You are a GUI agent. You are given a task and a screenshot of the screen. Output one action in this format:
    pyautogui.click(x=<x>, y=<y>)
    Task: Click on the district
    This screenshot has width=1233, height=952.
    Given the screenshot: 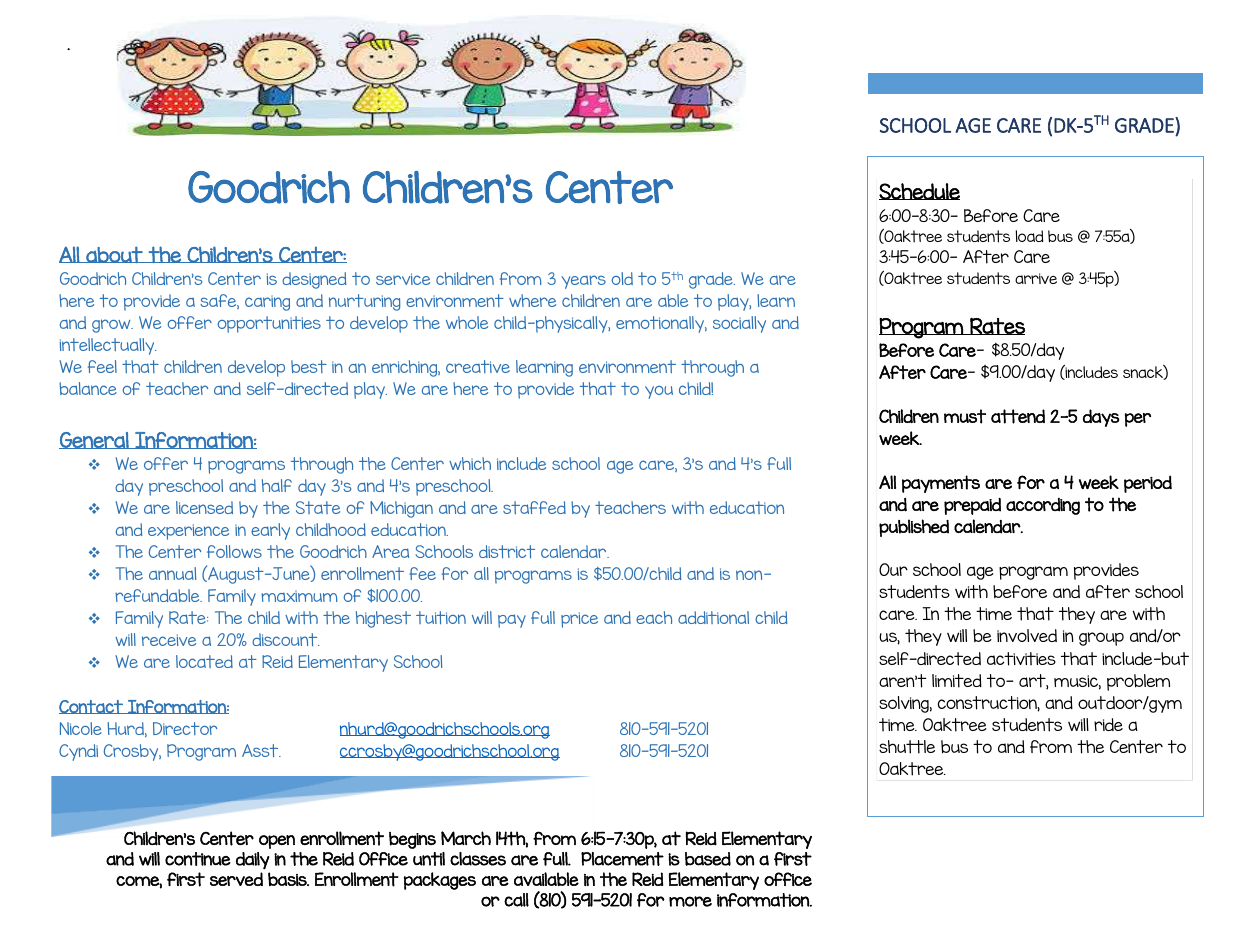 What is the action you would take?
    pyautogui.click(x=507, y=552)
